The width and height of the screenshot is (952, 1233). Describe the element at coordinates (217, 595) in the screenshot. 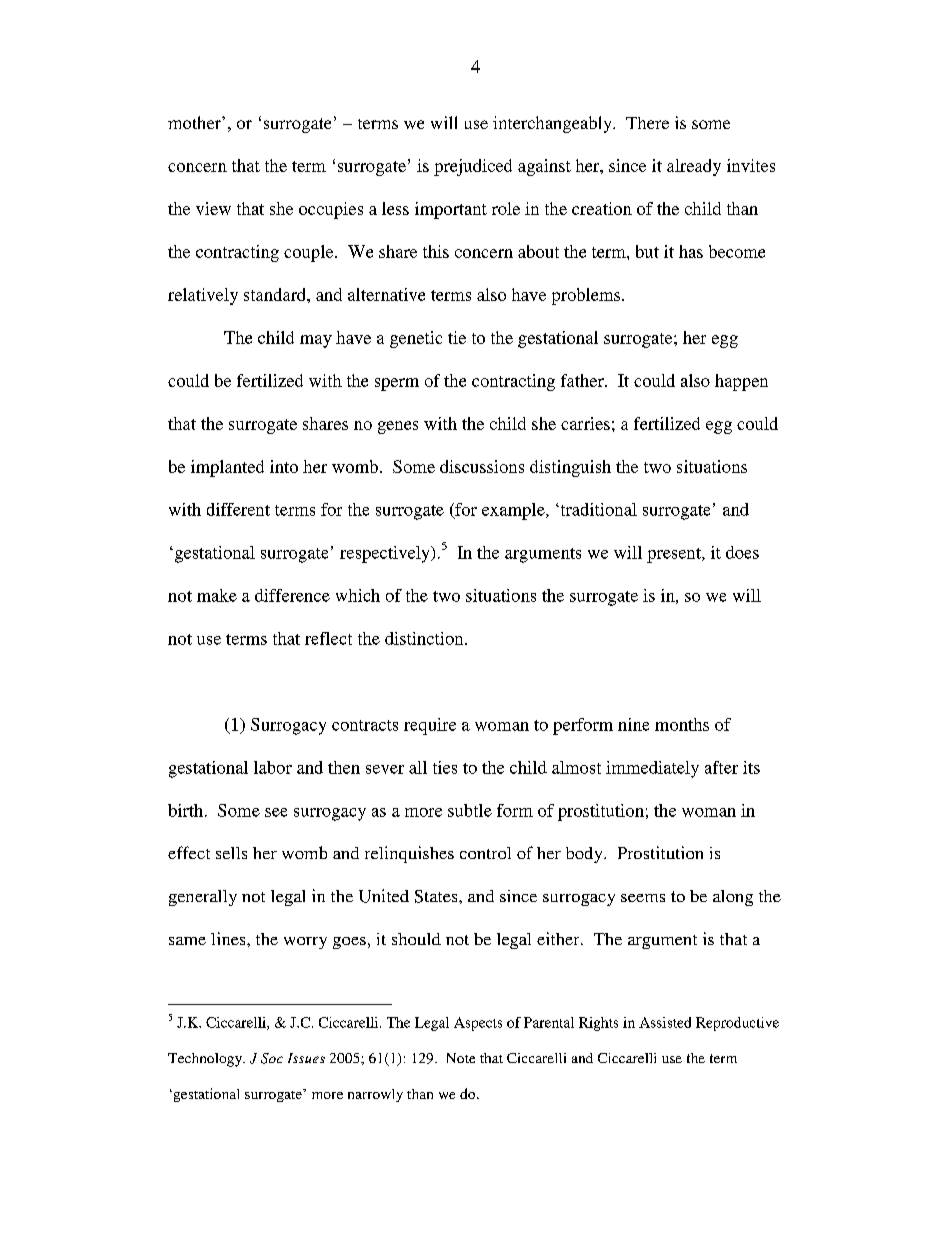

I see `make` at that location.
